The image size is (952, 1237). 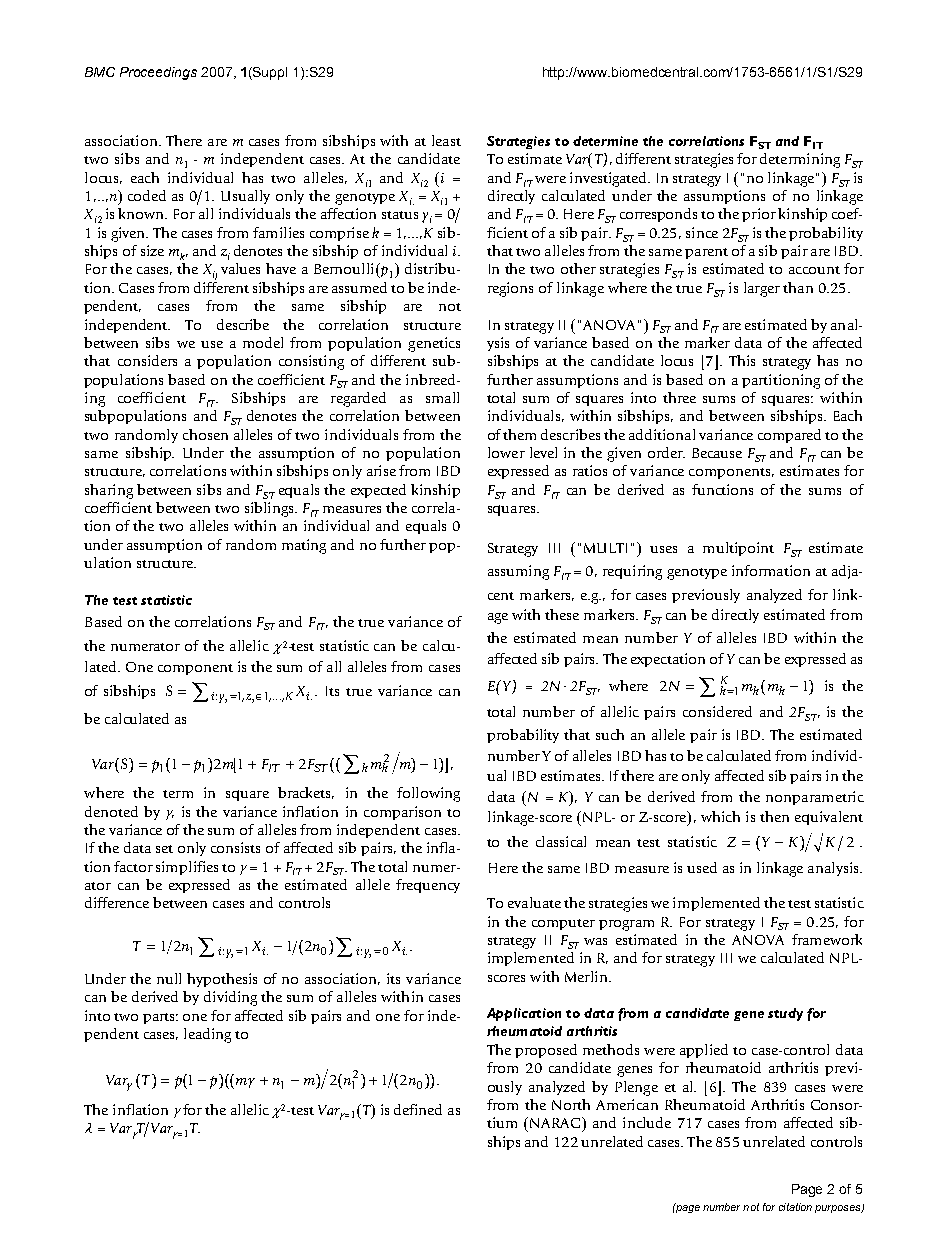 What do you see at coordinates (158, 73) in the image?
I see `Proceedings` at bounding box center [158, 73].
